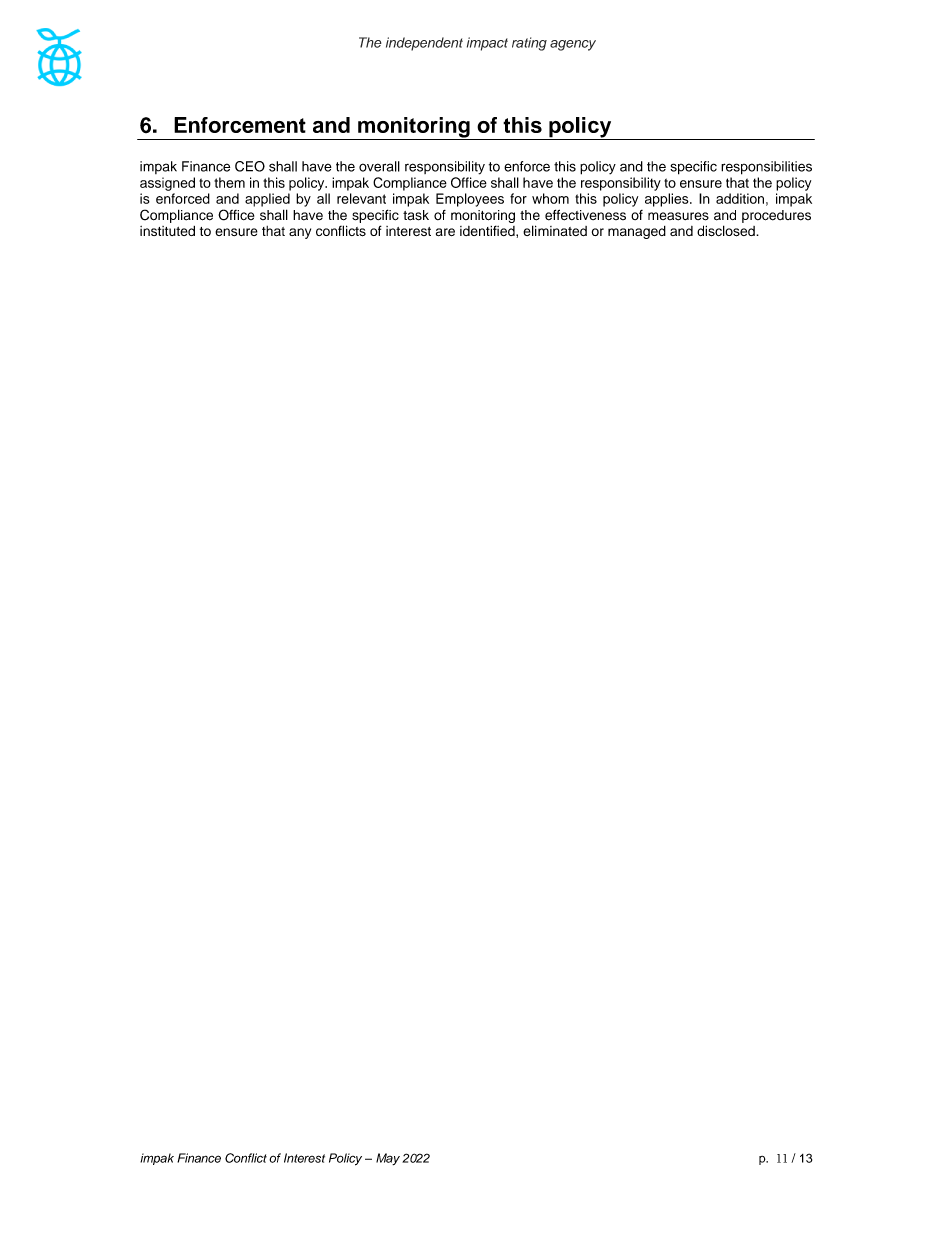 This screenshot has width=952, height=1233. What do you see at coordinates (445, 232) in the screenshot?
I see `are` at bounding box center [445, 232].
